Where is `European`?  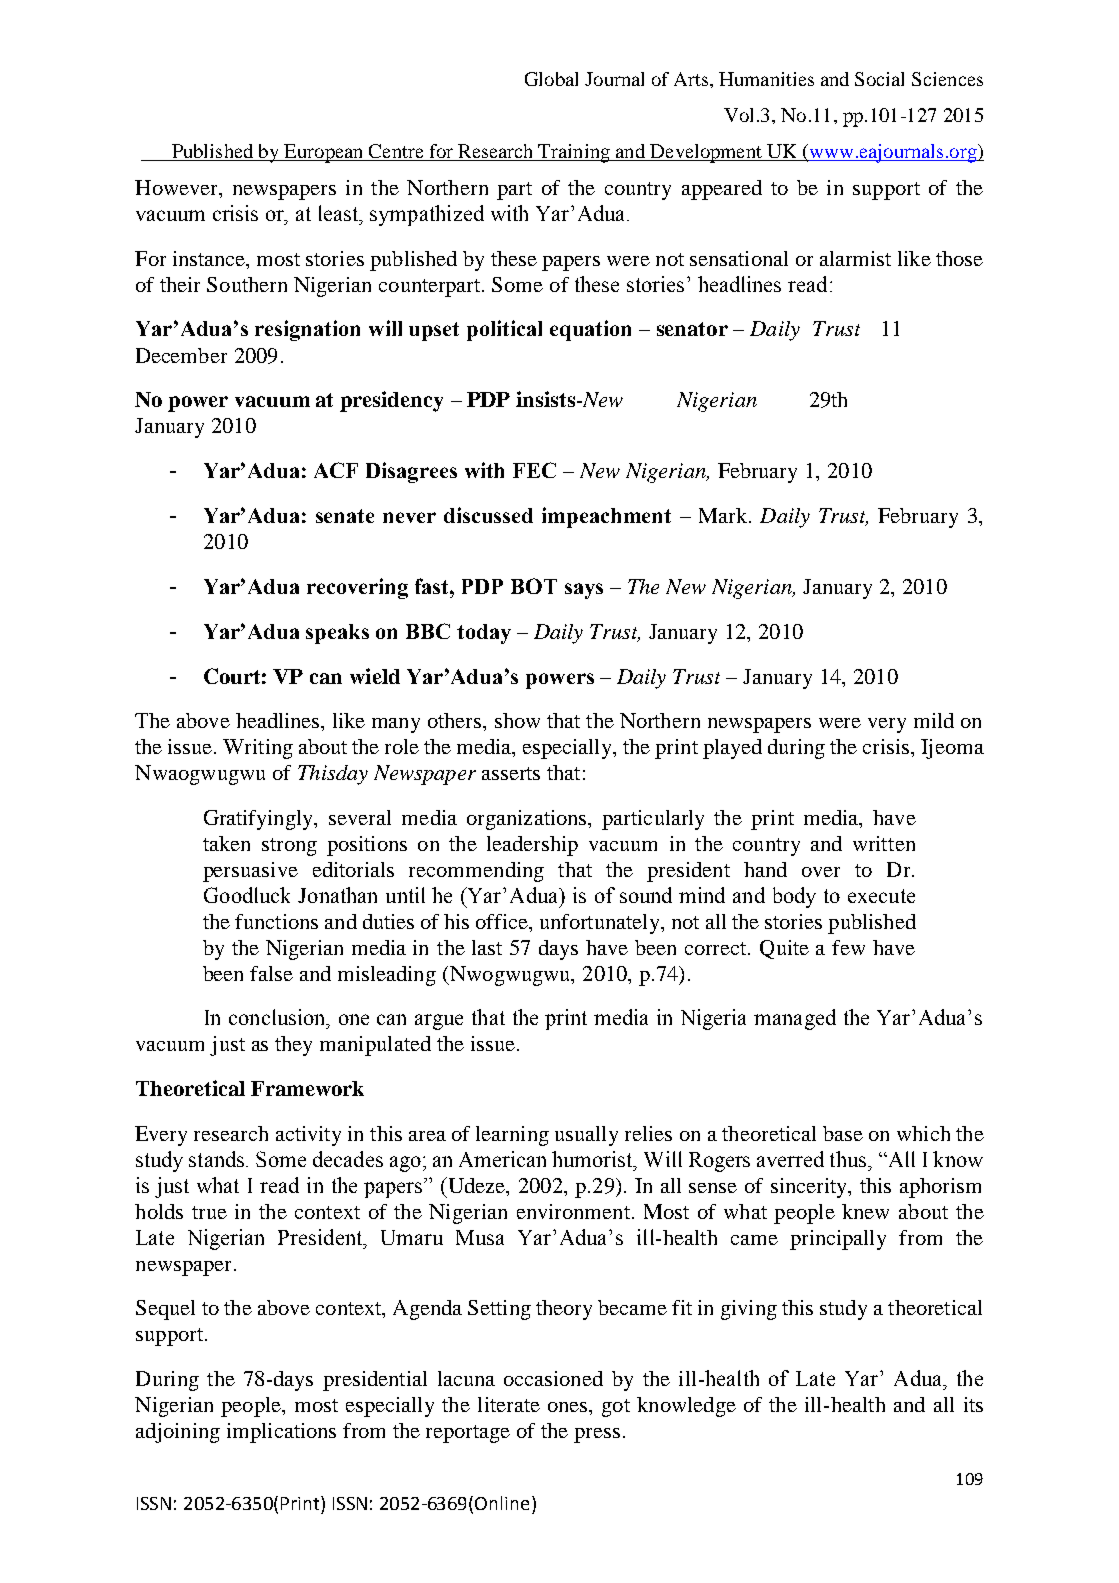
European is located at coordinates (324, 153).
